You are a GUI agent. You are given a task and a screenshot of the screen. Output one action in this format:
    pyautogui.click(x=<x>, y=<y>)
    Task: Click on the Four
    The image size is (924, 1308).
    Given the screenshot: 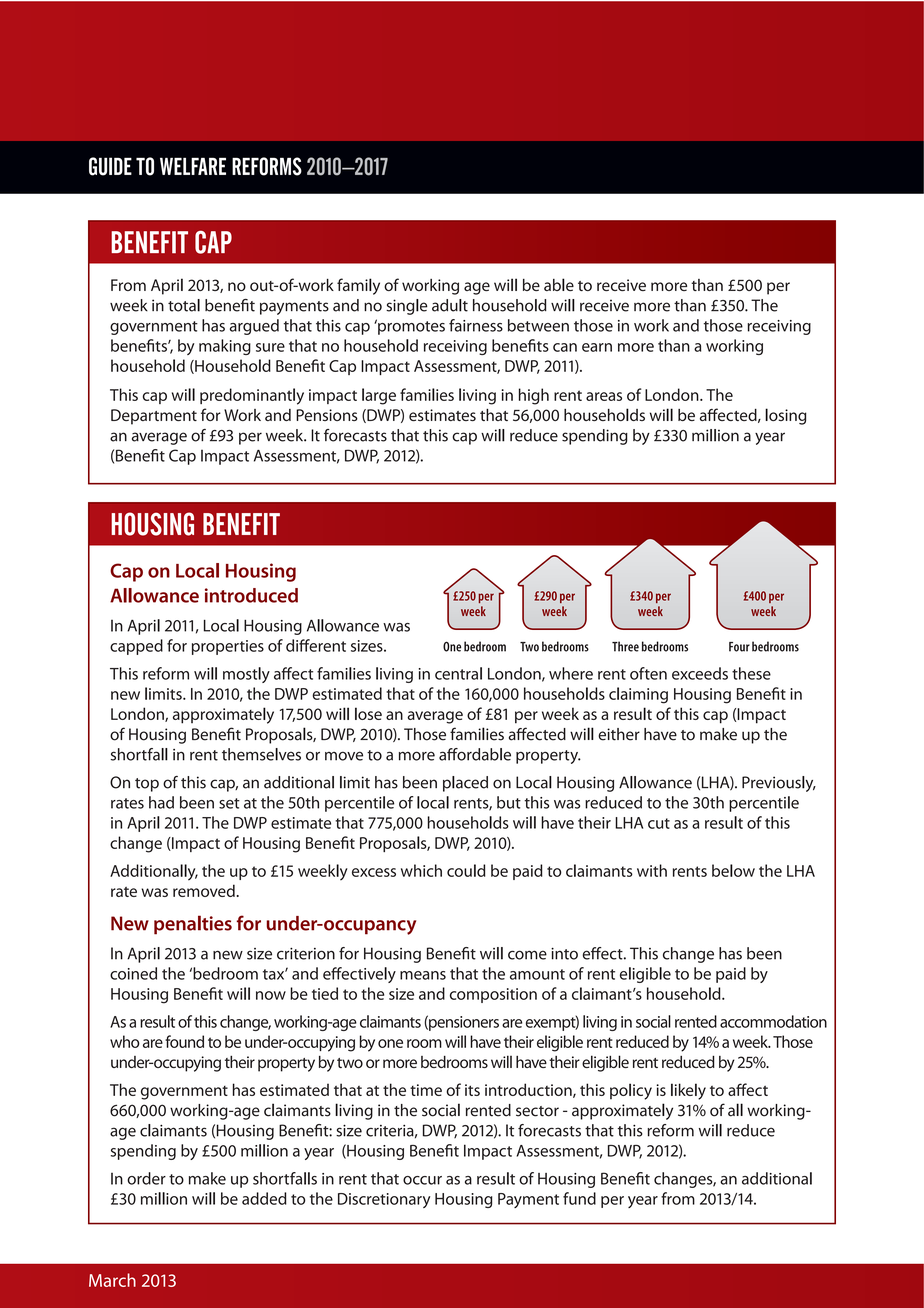 What is the action you would take?
    pyautogui.click(x=739, y=647)
